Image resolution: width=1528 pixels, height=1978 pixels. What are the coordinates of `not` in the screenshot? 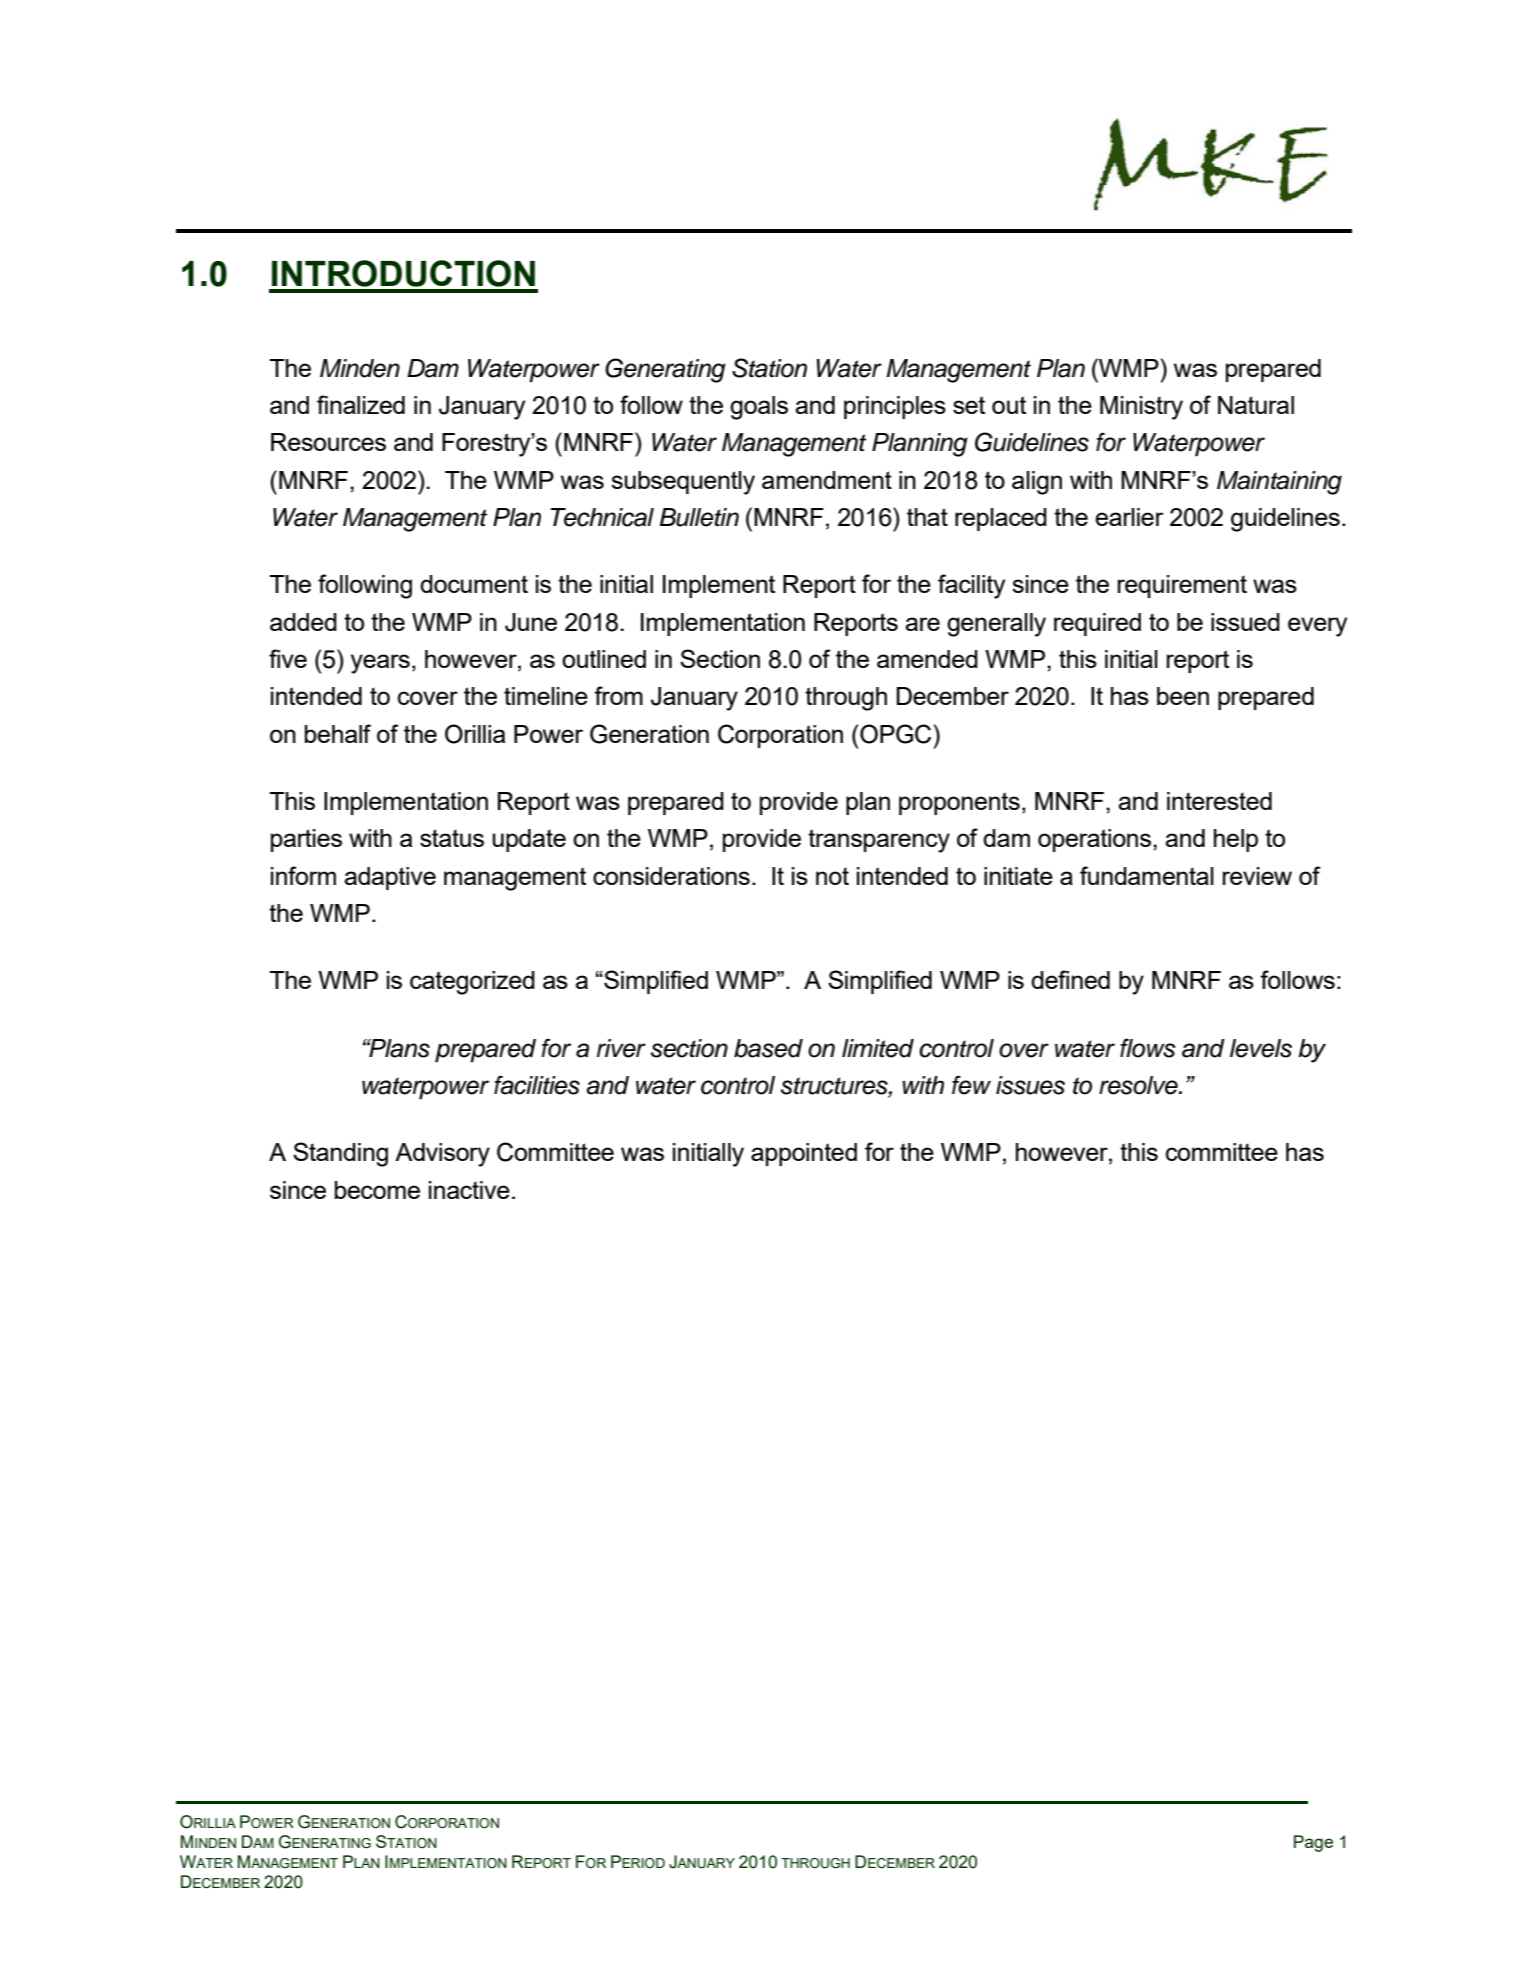 It's located at (832, 876).
